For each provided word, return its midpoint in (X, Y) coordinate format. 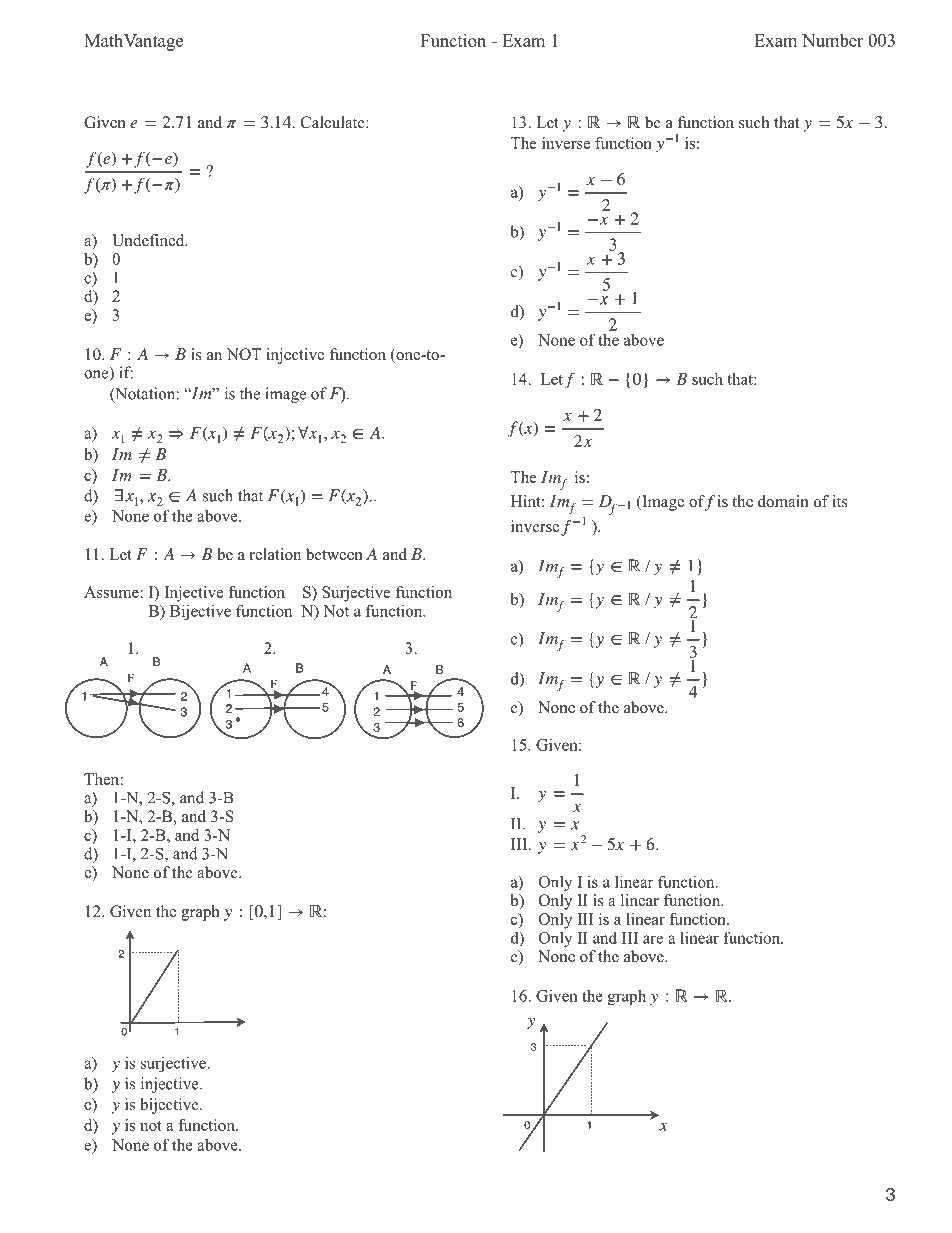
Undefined (149, 240)
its (840, 501)
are (653, 939)
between (334, 554)
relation (275, 554)
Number (832, 40)
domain (783, 501)
